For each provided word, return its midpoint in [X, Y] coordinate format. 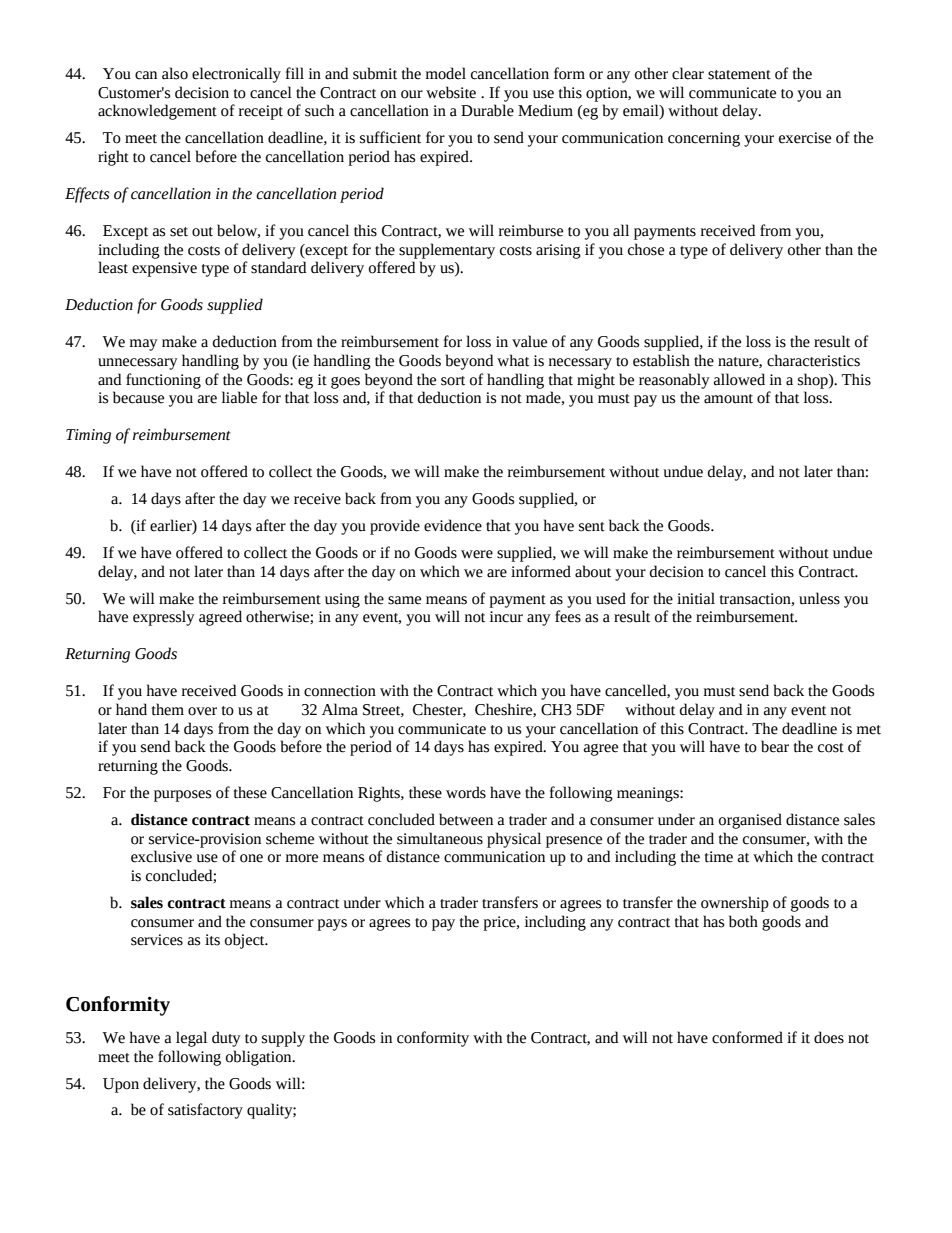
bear [775, 746]
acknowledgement [157, 112]
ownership [735, 904]
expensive [164, 269]
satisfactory [205, 1111]
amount [728, 399]
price [500, 923]
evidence [453, 525]
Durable [487, 110]
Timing [88, 436]
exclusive [161, 856]
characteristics [813, 360]
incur [506, 617]
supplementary [447, 251]
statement [739, 75]
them [168, 709]
